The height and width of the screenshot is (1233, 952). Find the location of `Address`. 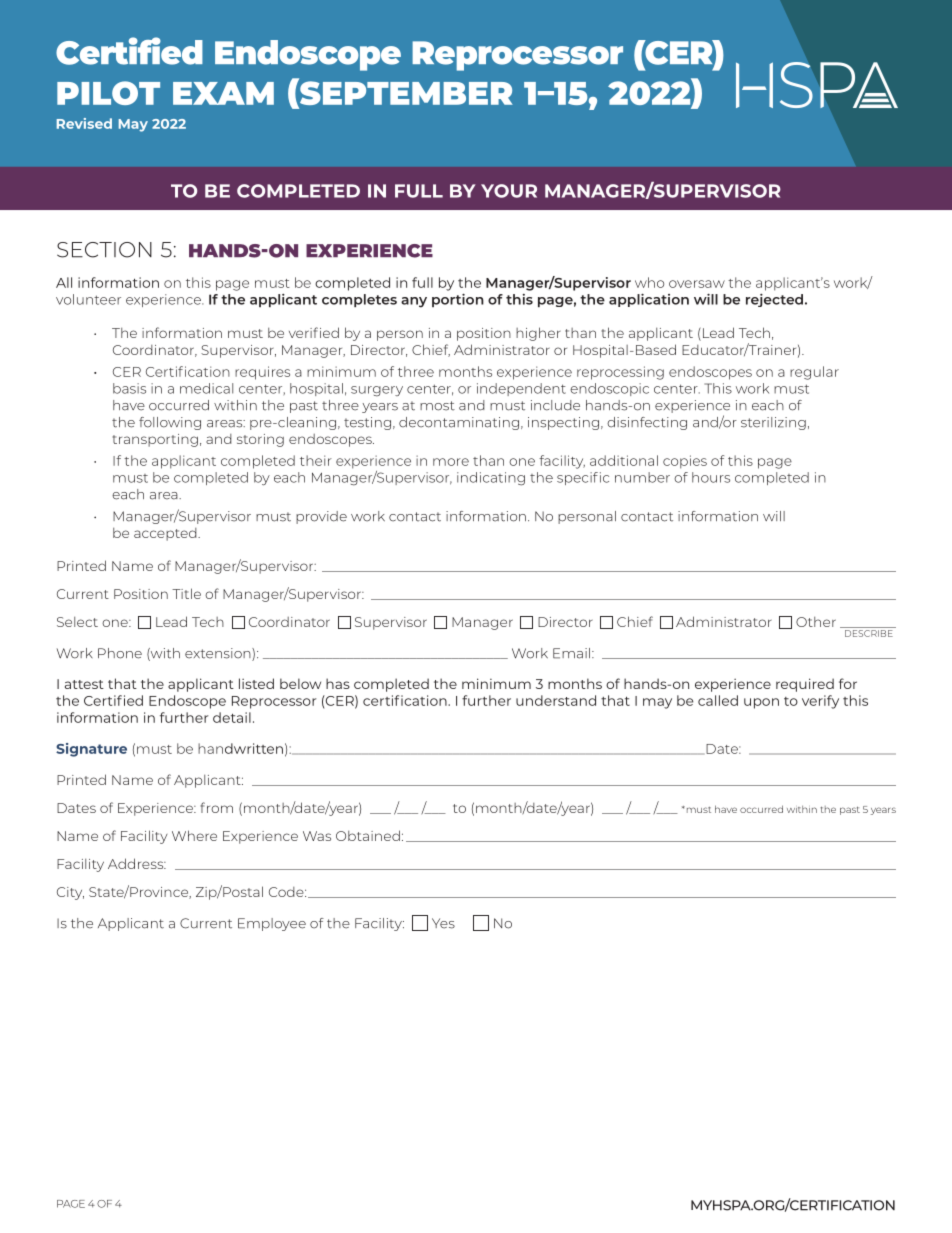

Address is located at coordinates (137, 863).
